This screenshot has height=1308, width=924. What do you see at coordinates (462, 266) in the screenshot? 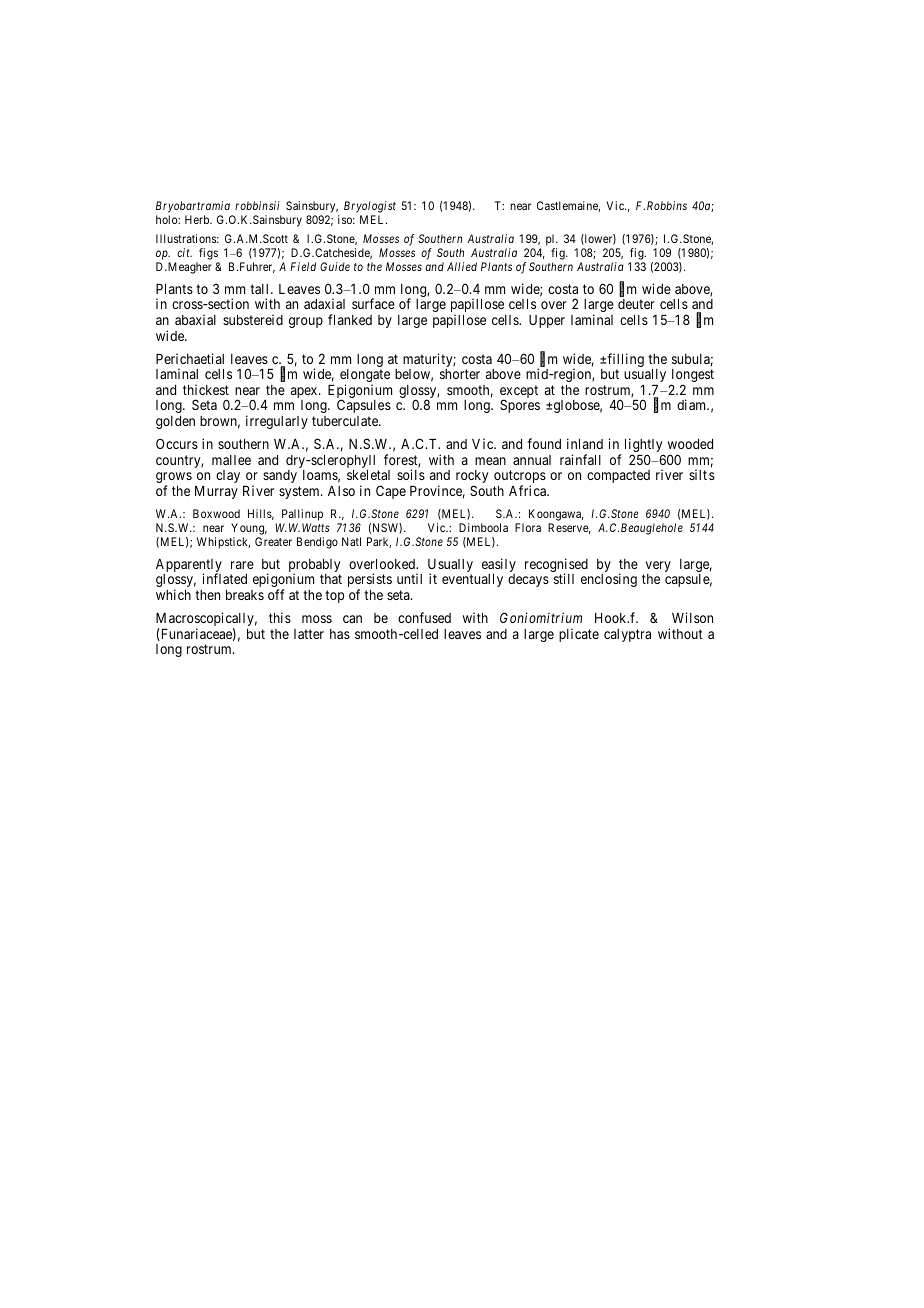
I see `Allied` at bounding box center [462, 266].
